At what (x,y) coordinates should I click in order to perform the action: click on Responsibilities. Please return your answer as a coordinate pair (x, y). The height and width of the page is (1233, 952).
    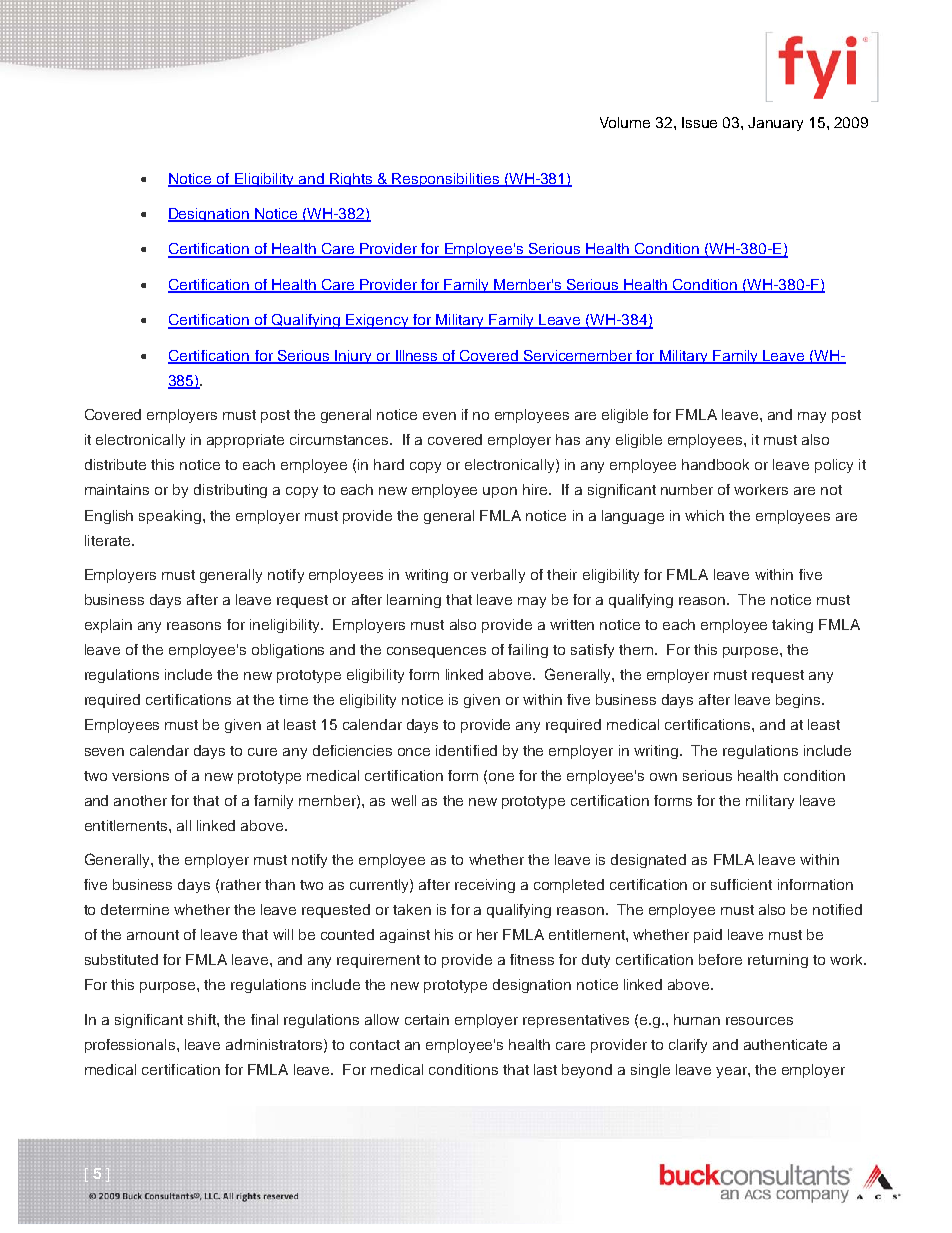
    Looking at the image, I should click on (446, 180).
